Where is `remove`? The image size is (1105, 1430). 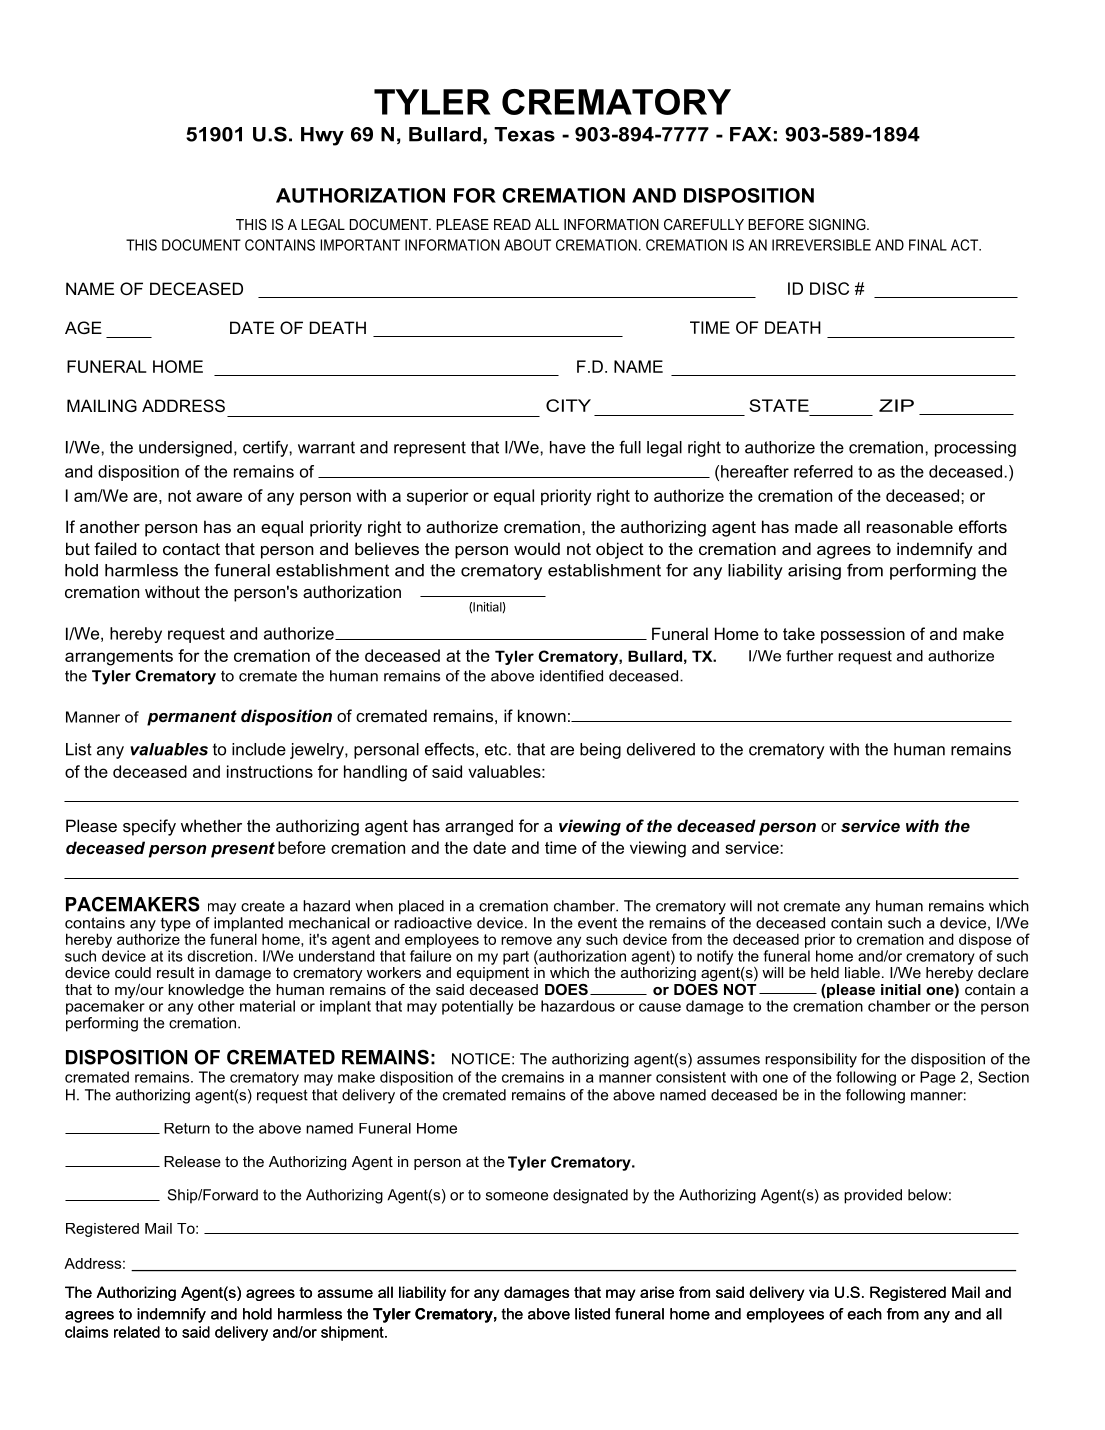 remove is located at coordinates (526, 940).
